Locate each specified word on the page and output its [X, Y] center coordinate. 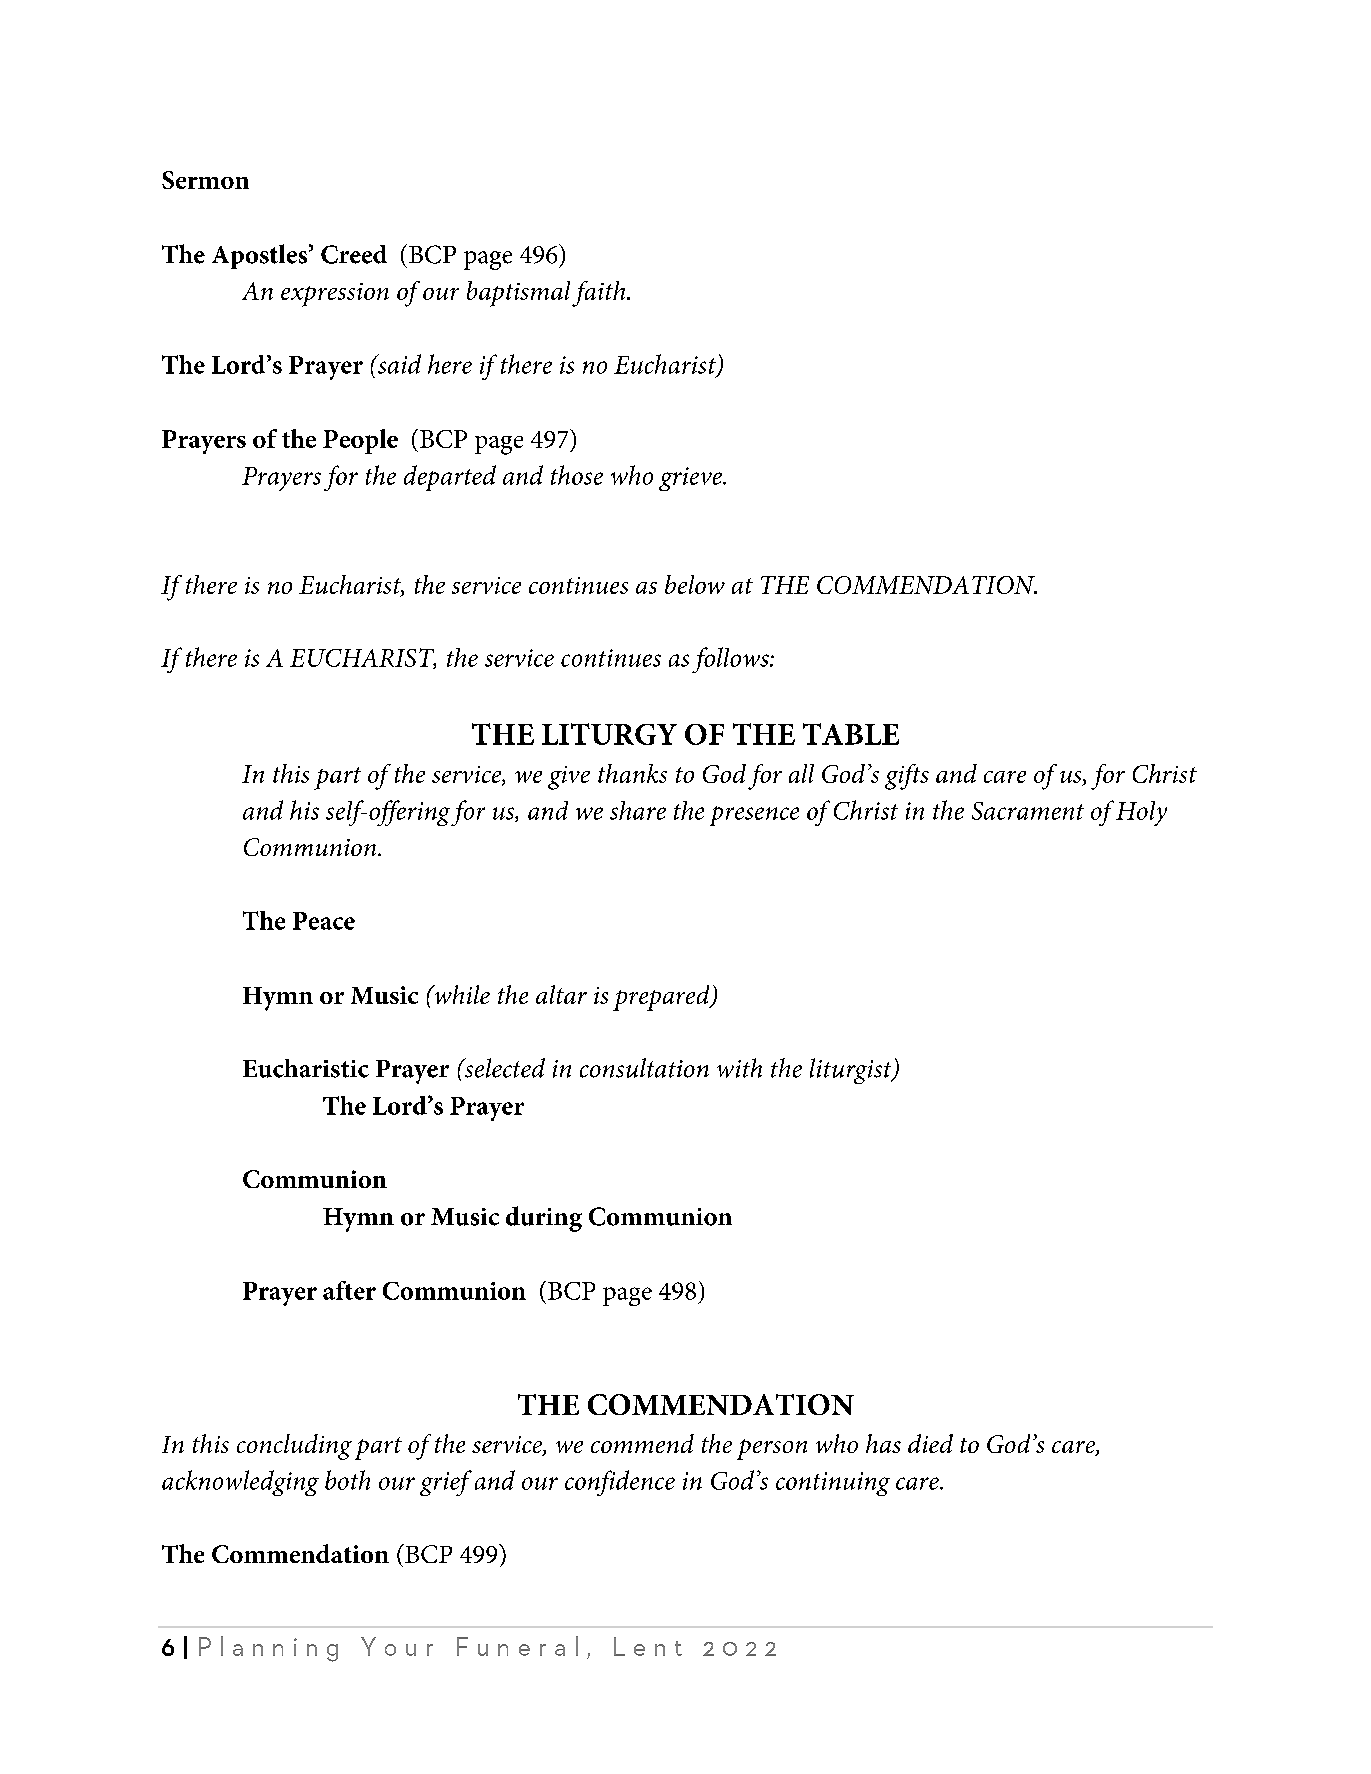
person [772, 1449]
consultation [644, 1068]
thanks [632, 773]
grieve [692, 479]
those [577, 475]
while [461, 994]
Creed [354, 254]
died [930, 1443]
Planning [268, 1649]
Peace [324, 921]
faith [600, 294]
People [360, 441]
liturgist [852, 1071]
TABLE [851, 734]
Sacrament [1028, 811]
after [349, 1290]
